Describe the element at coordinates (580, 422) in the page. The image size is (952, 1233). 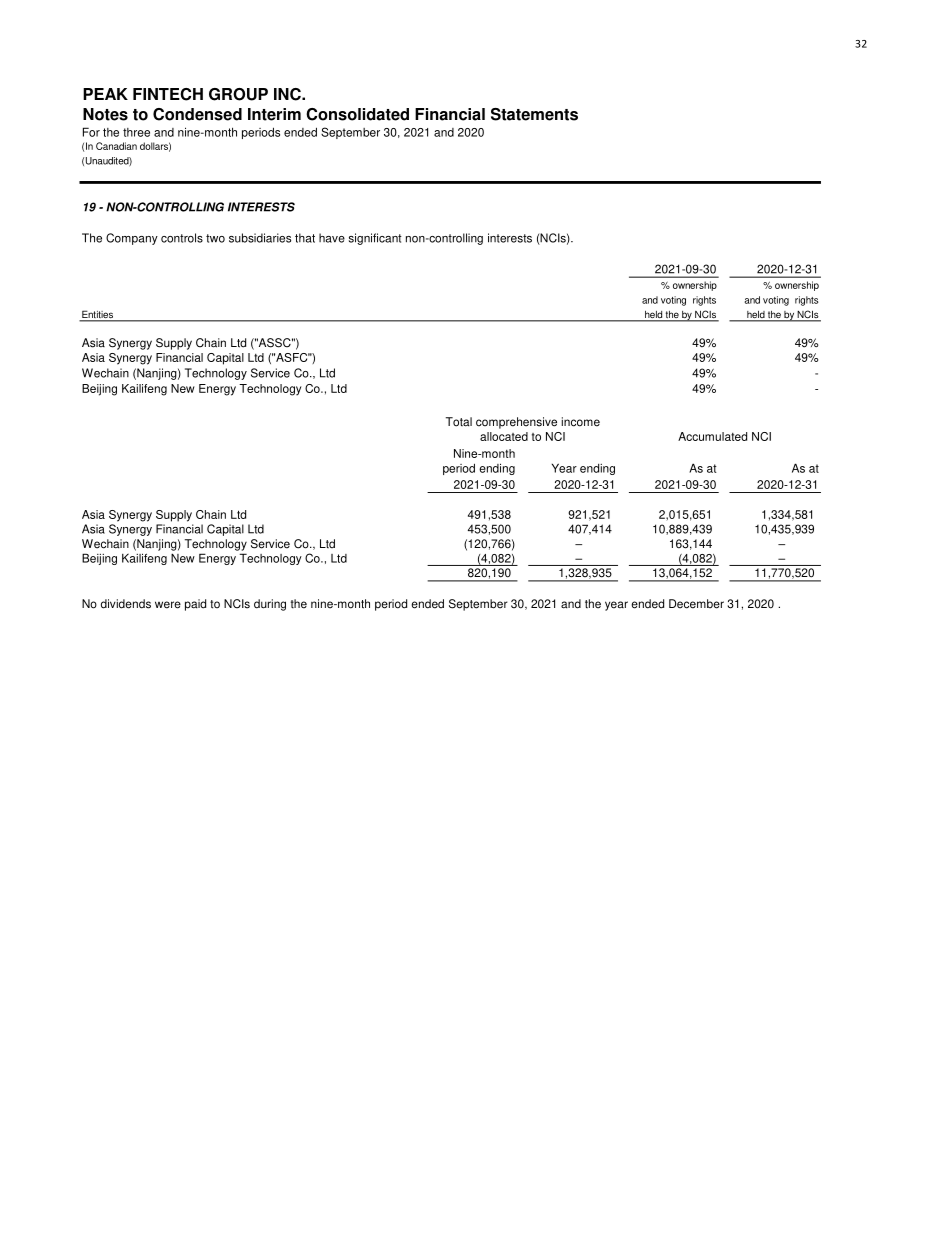
I see `income` at that location.
